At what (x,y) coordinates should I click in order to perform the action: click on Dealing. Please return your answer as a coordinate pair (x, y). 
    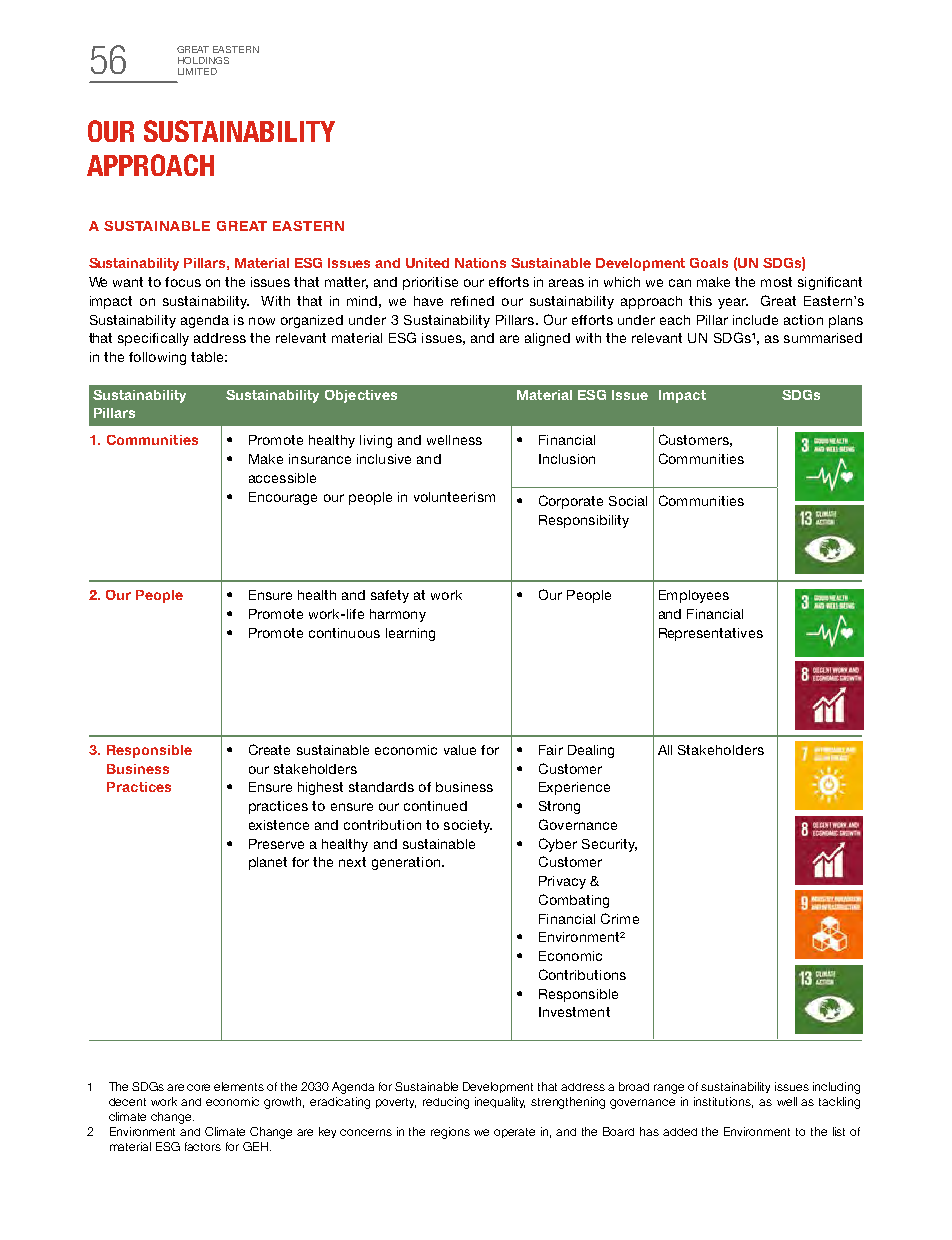
    Looking at the image, I should click on (591, 751).
